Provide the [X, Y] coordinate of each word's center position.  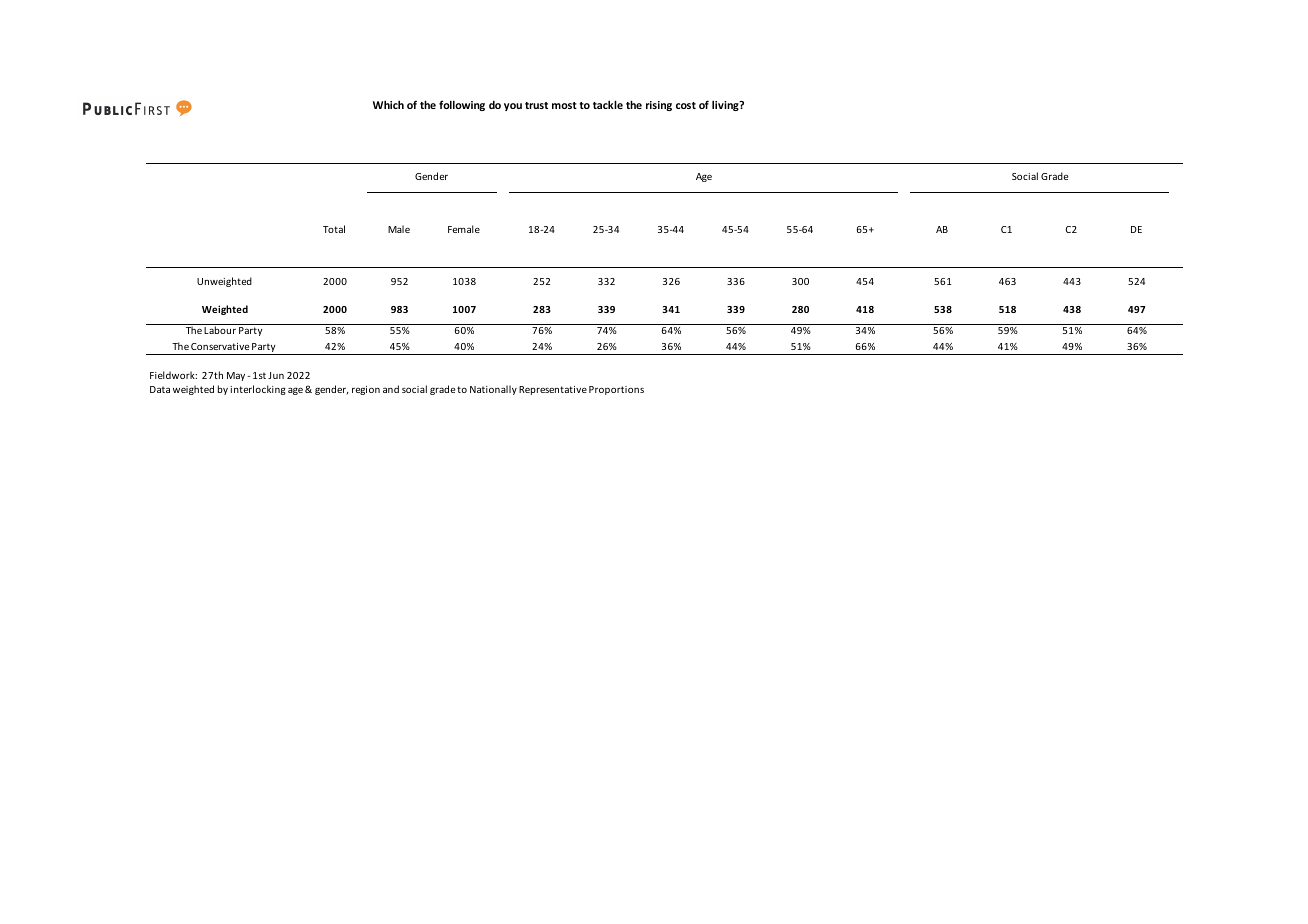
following [462, 105]
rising [659, 106]
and [391, 389]
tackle [608, 104]
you [513, 107]
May [237, 376]
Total [334, 229]
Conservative [220, 346]
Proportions [616, 390]
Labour [220, 330]
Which [388, 104]
